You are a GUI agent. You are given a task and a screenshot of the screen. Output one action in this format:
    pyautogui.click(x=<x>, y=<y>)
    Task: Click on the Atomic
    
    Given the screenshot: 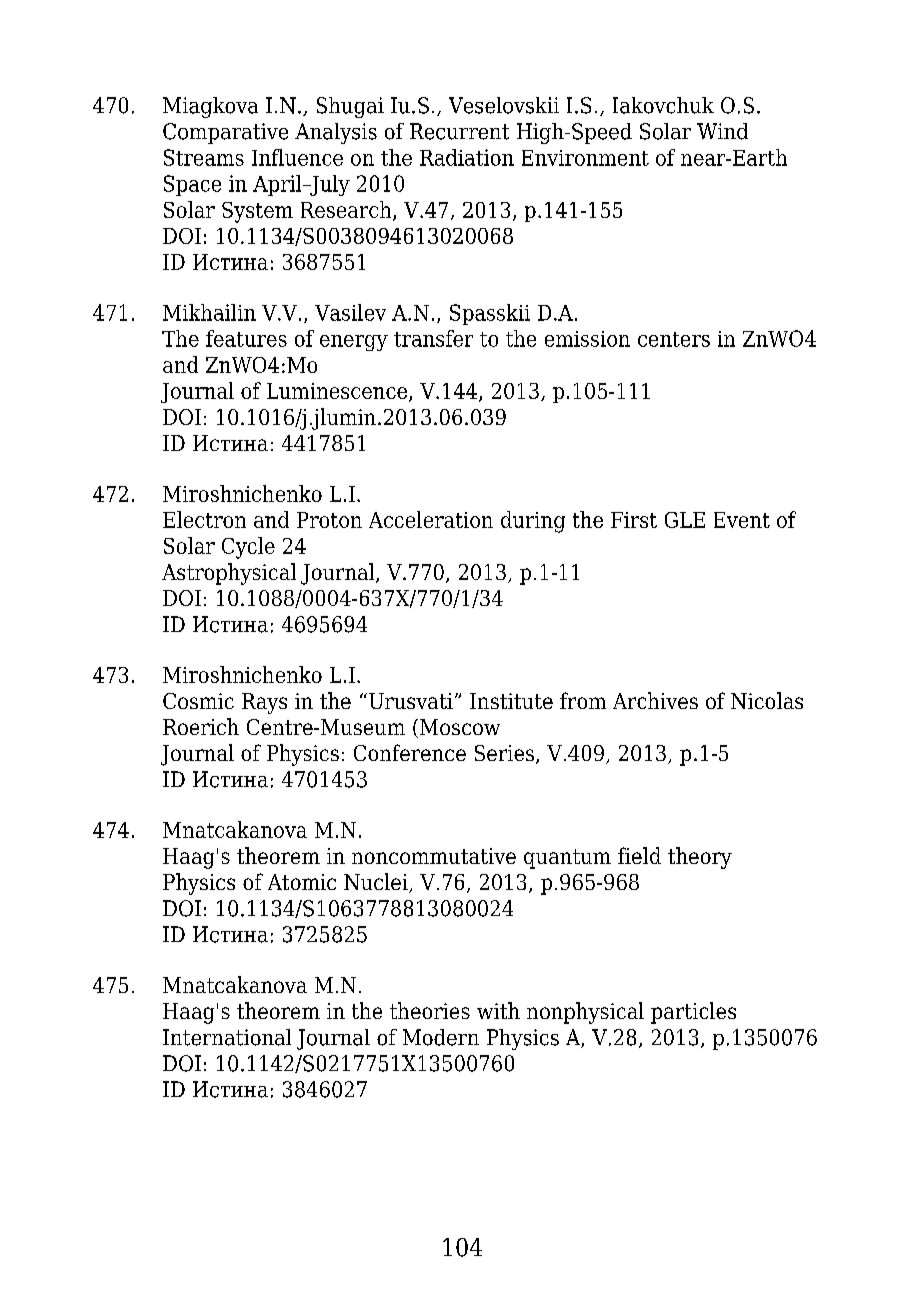 What is the action you would take?
    pyautogui.click(x=302, y=882)
